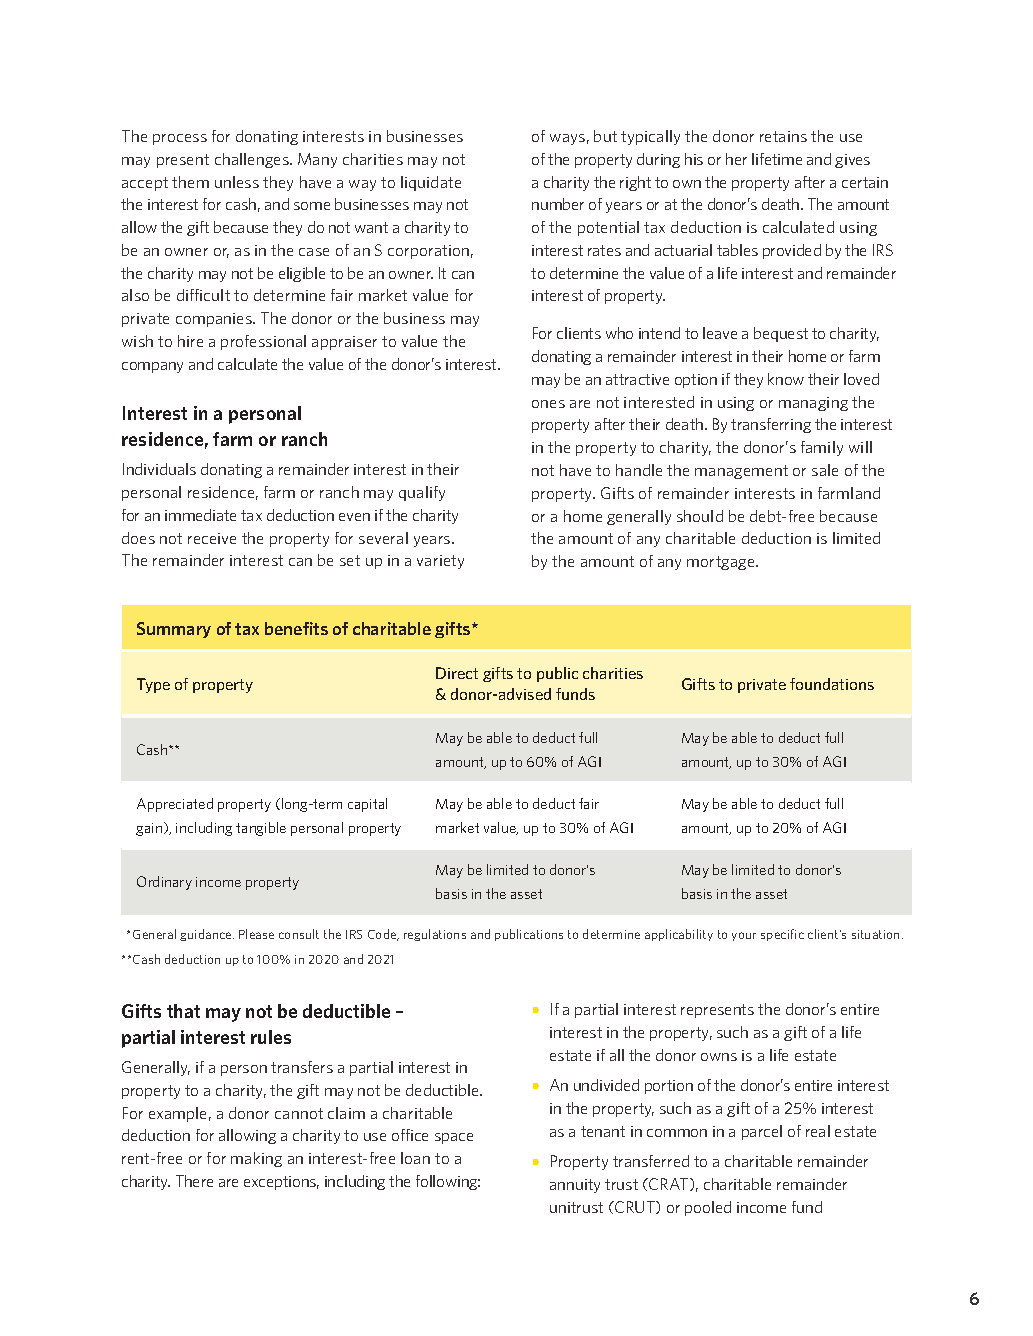  Describe the element at coordinates (159, 469) in the screenshot. I see `Individuals` at that location.
